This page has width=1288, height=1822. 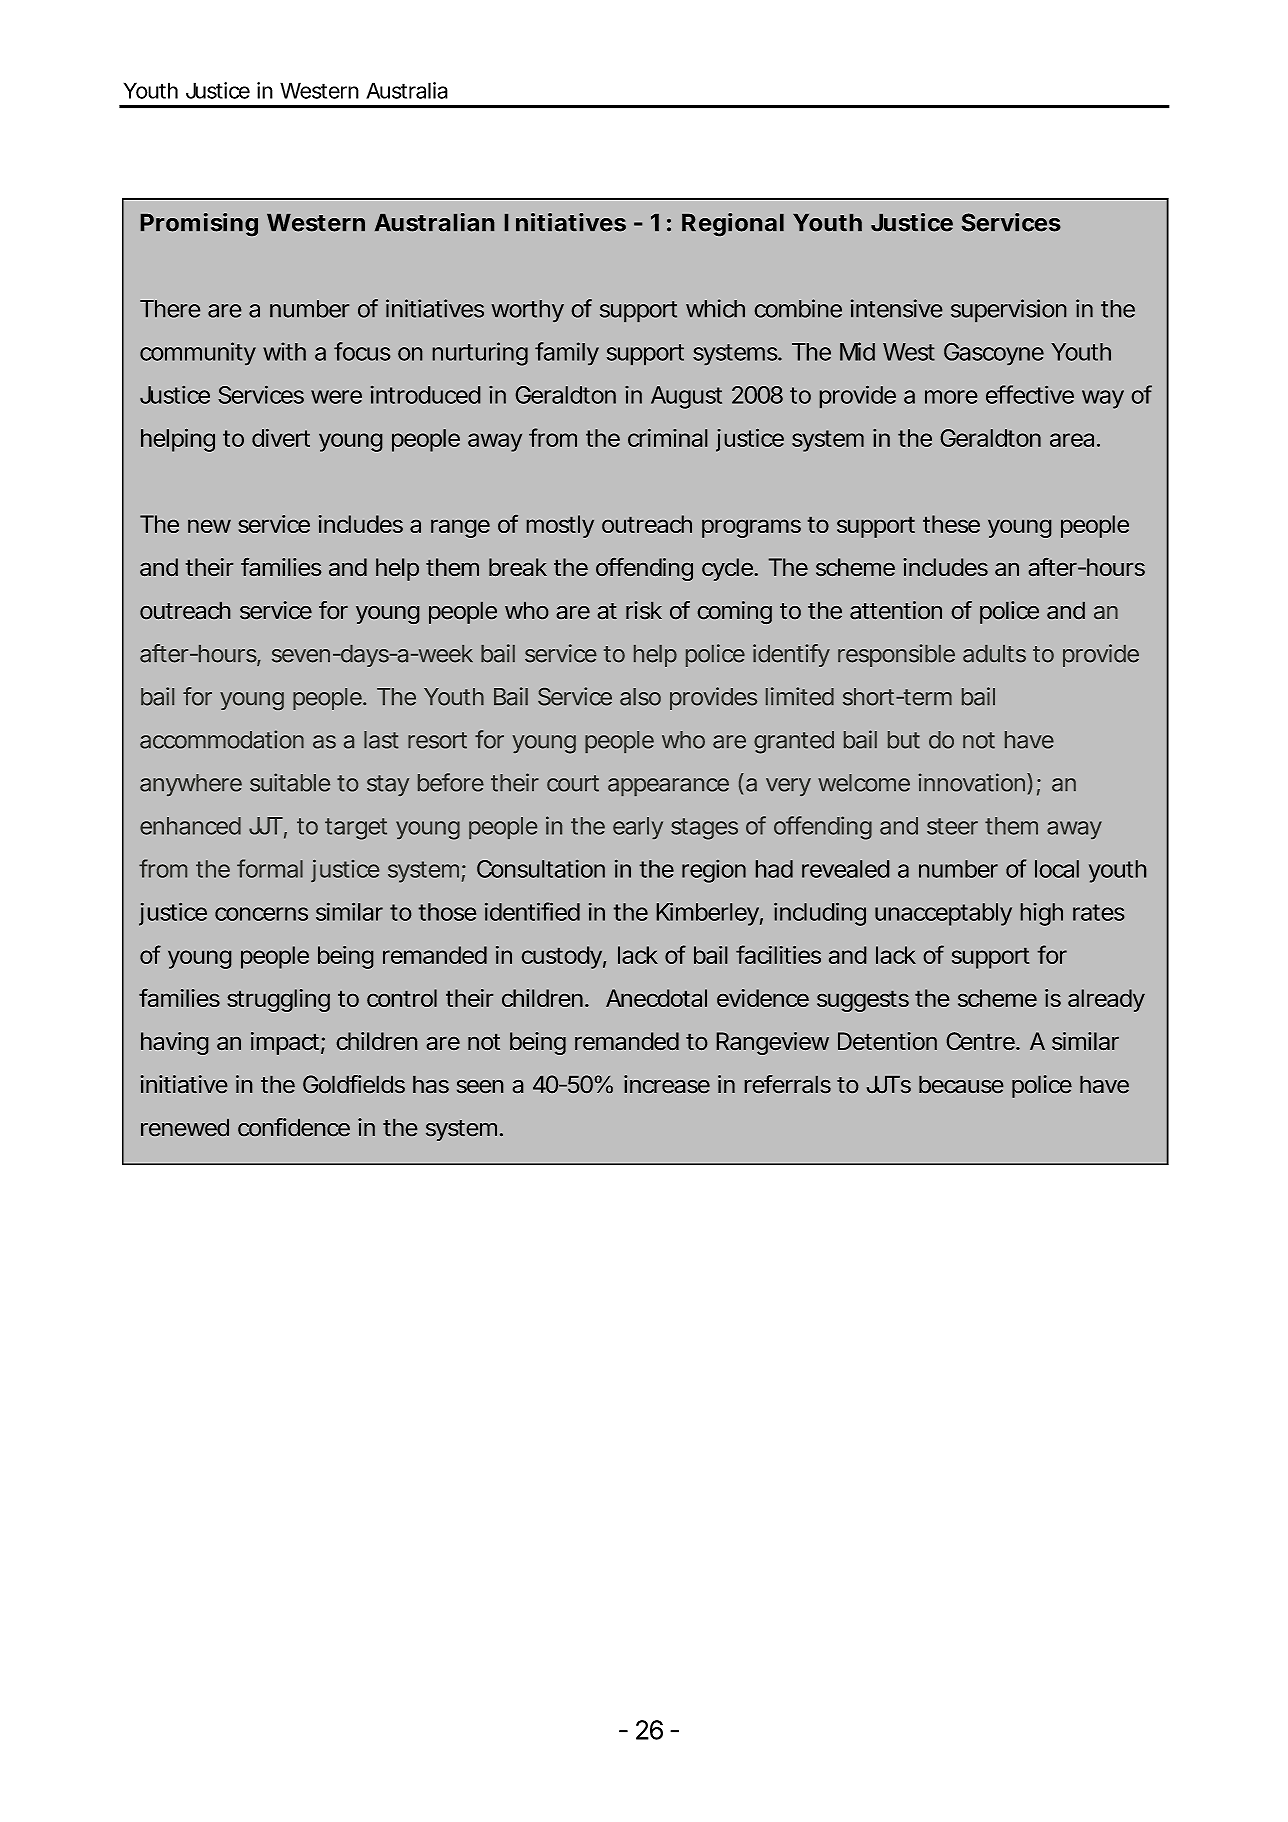 What do you see at coordinates (362, 351) in the page?
I see `focus` at bounding box center [362, 351].
